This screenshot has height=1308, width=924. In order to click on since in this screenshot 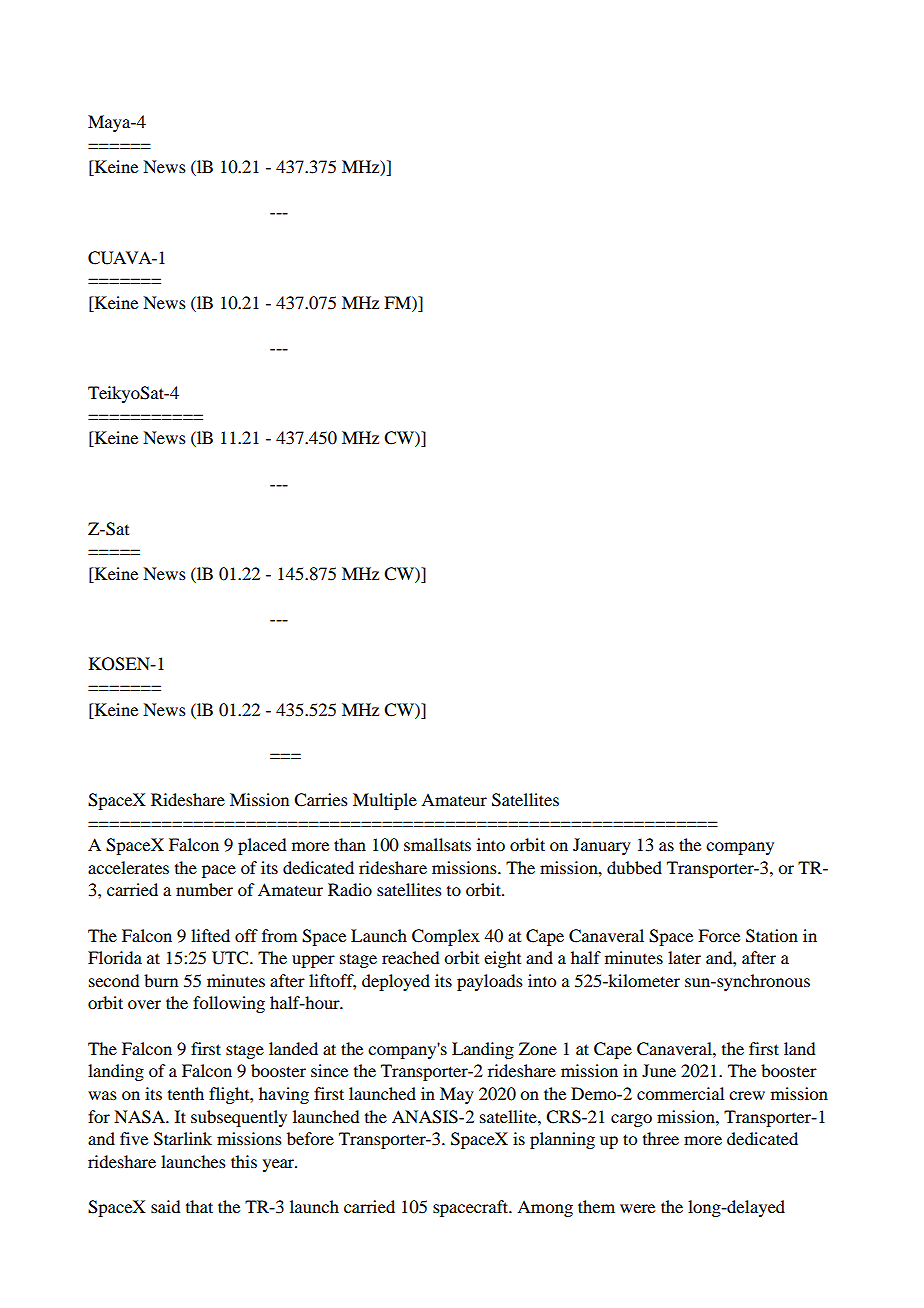, I will do `click(329, 1070)`.
